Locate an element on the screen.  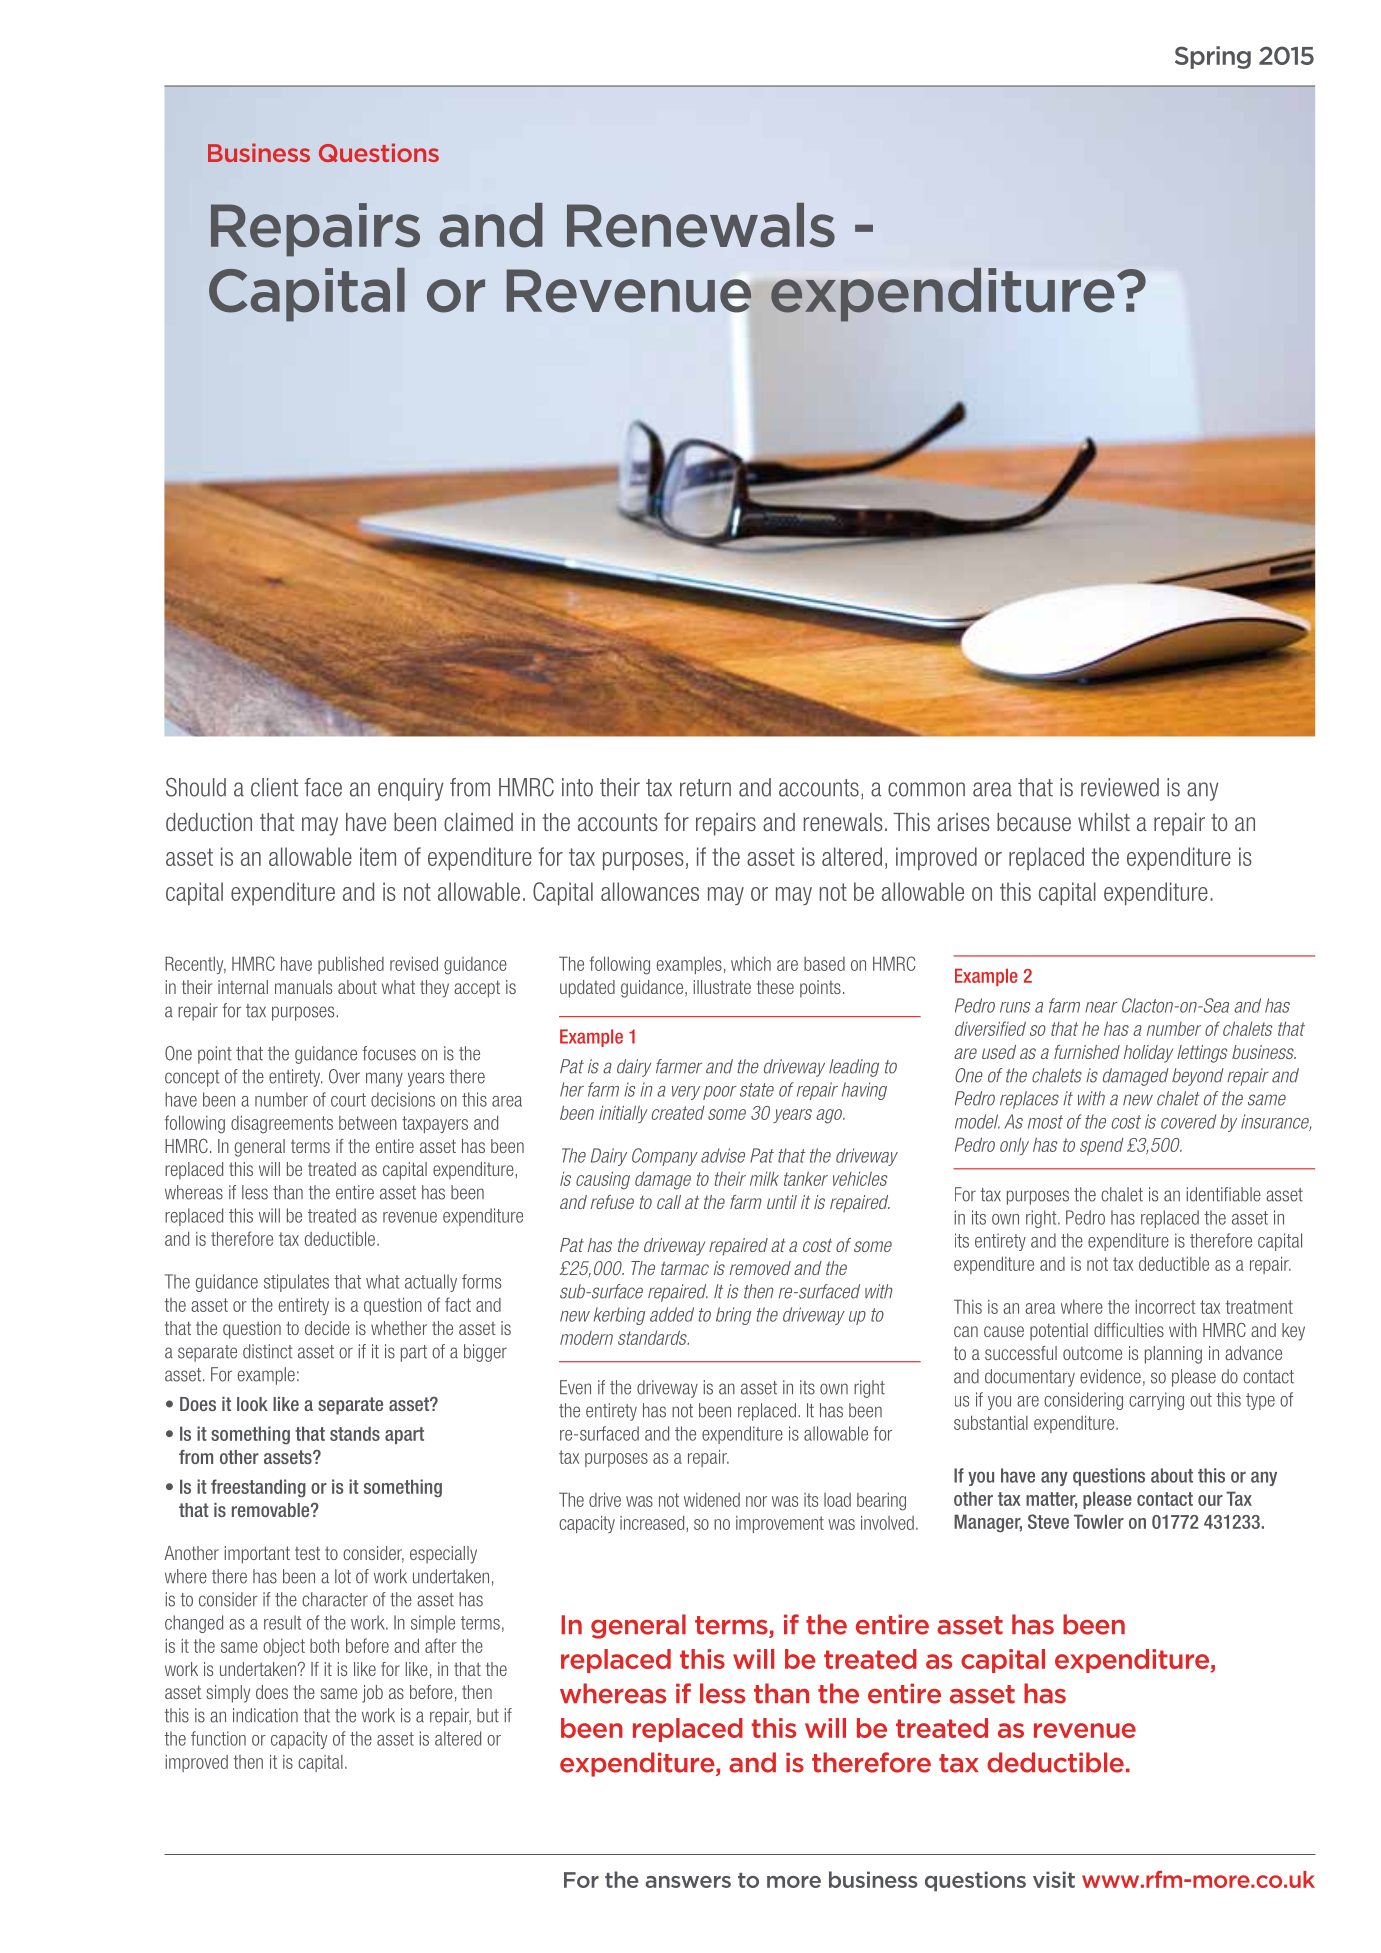
Spring is located at coordinates (1213, 57).
